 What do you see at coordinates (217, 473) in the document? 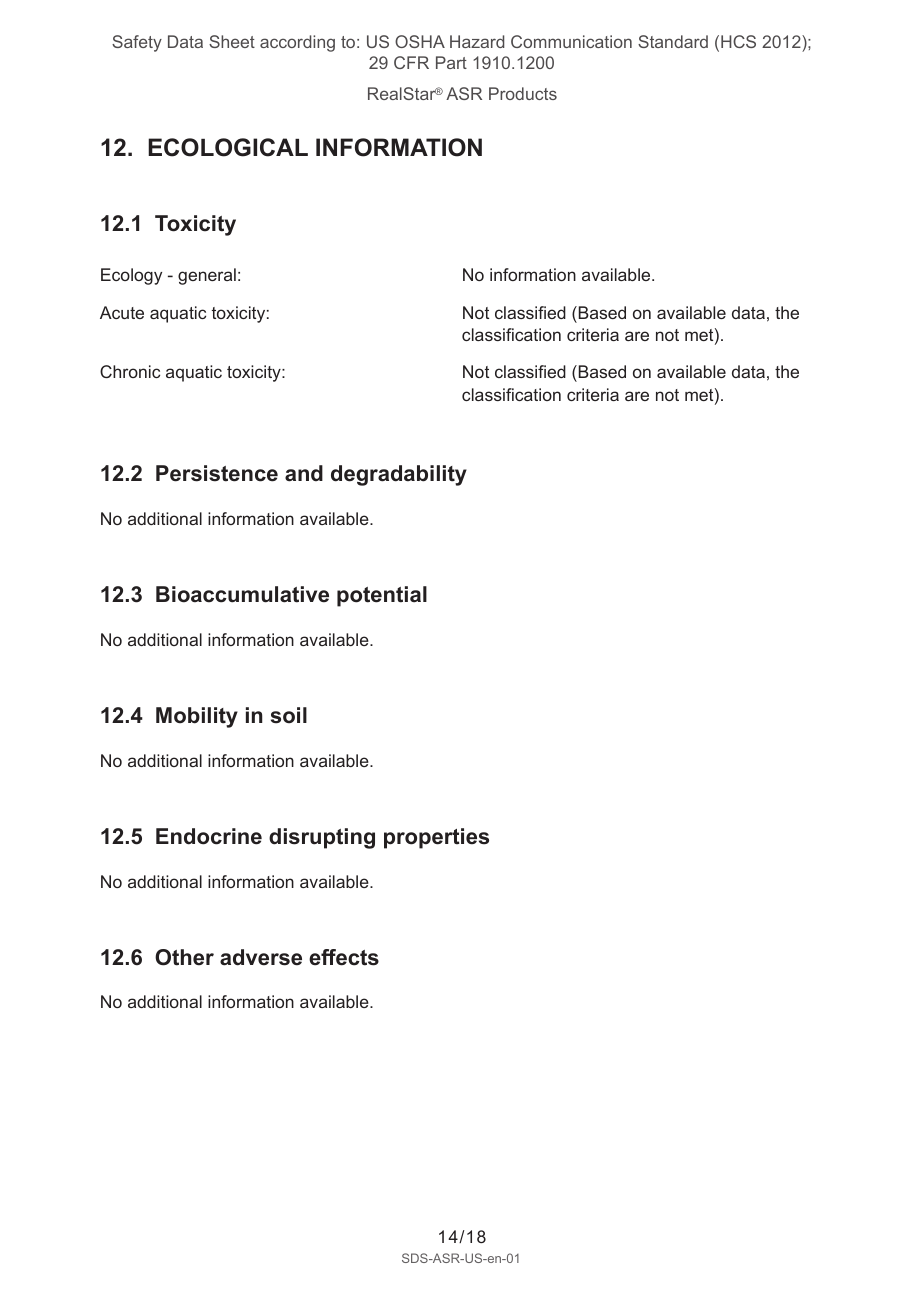
I see `Persistence` at bounding box center [217, 473].
